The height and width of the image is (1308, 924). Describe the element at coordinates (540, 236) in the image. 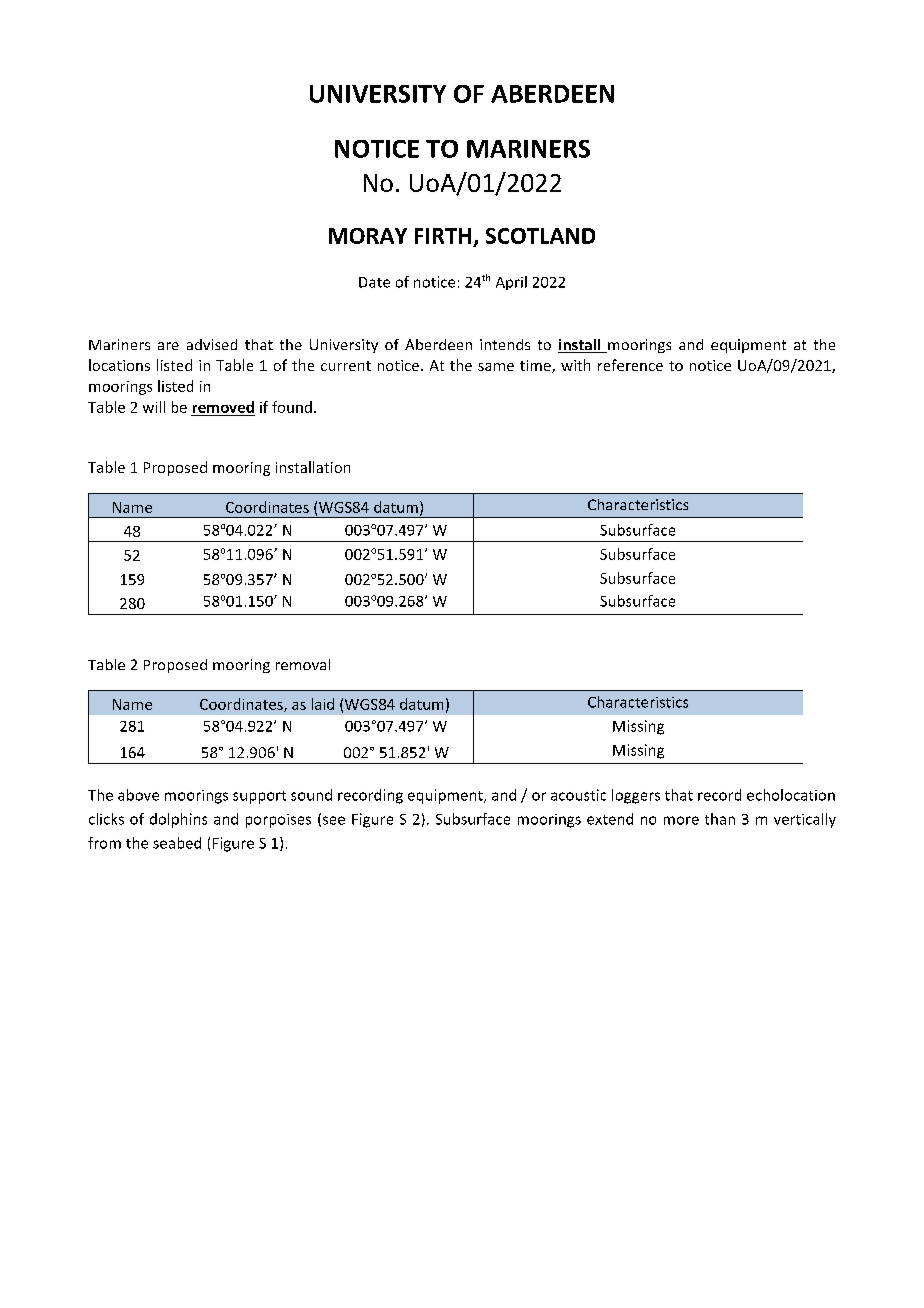

I see `SCOTLAND` at that location.
